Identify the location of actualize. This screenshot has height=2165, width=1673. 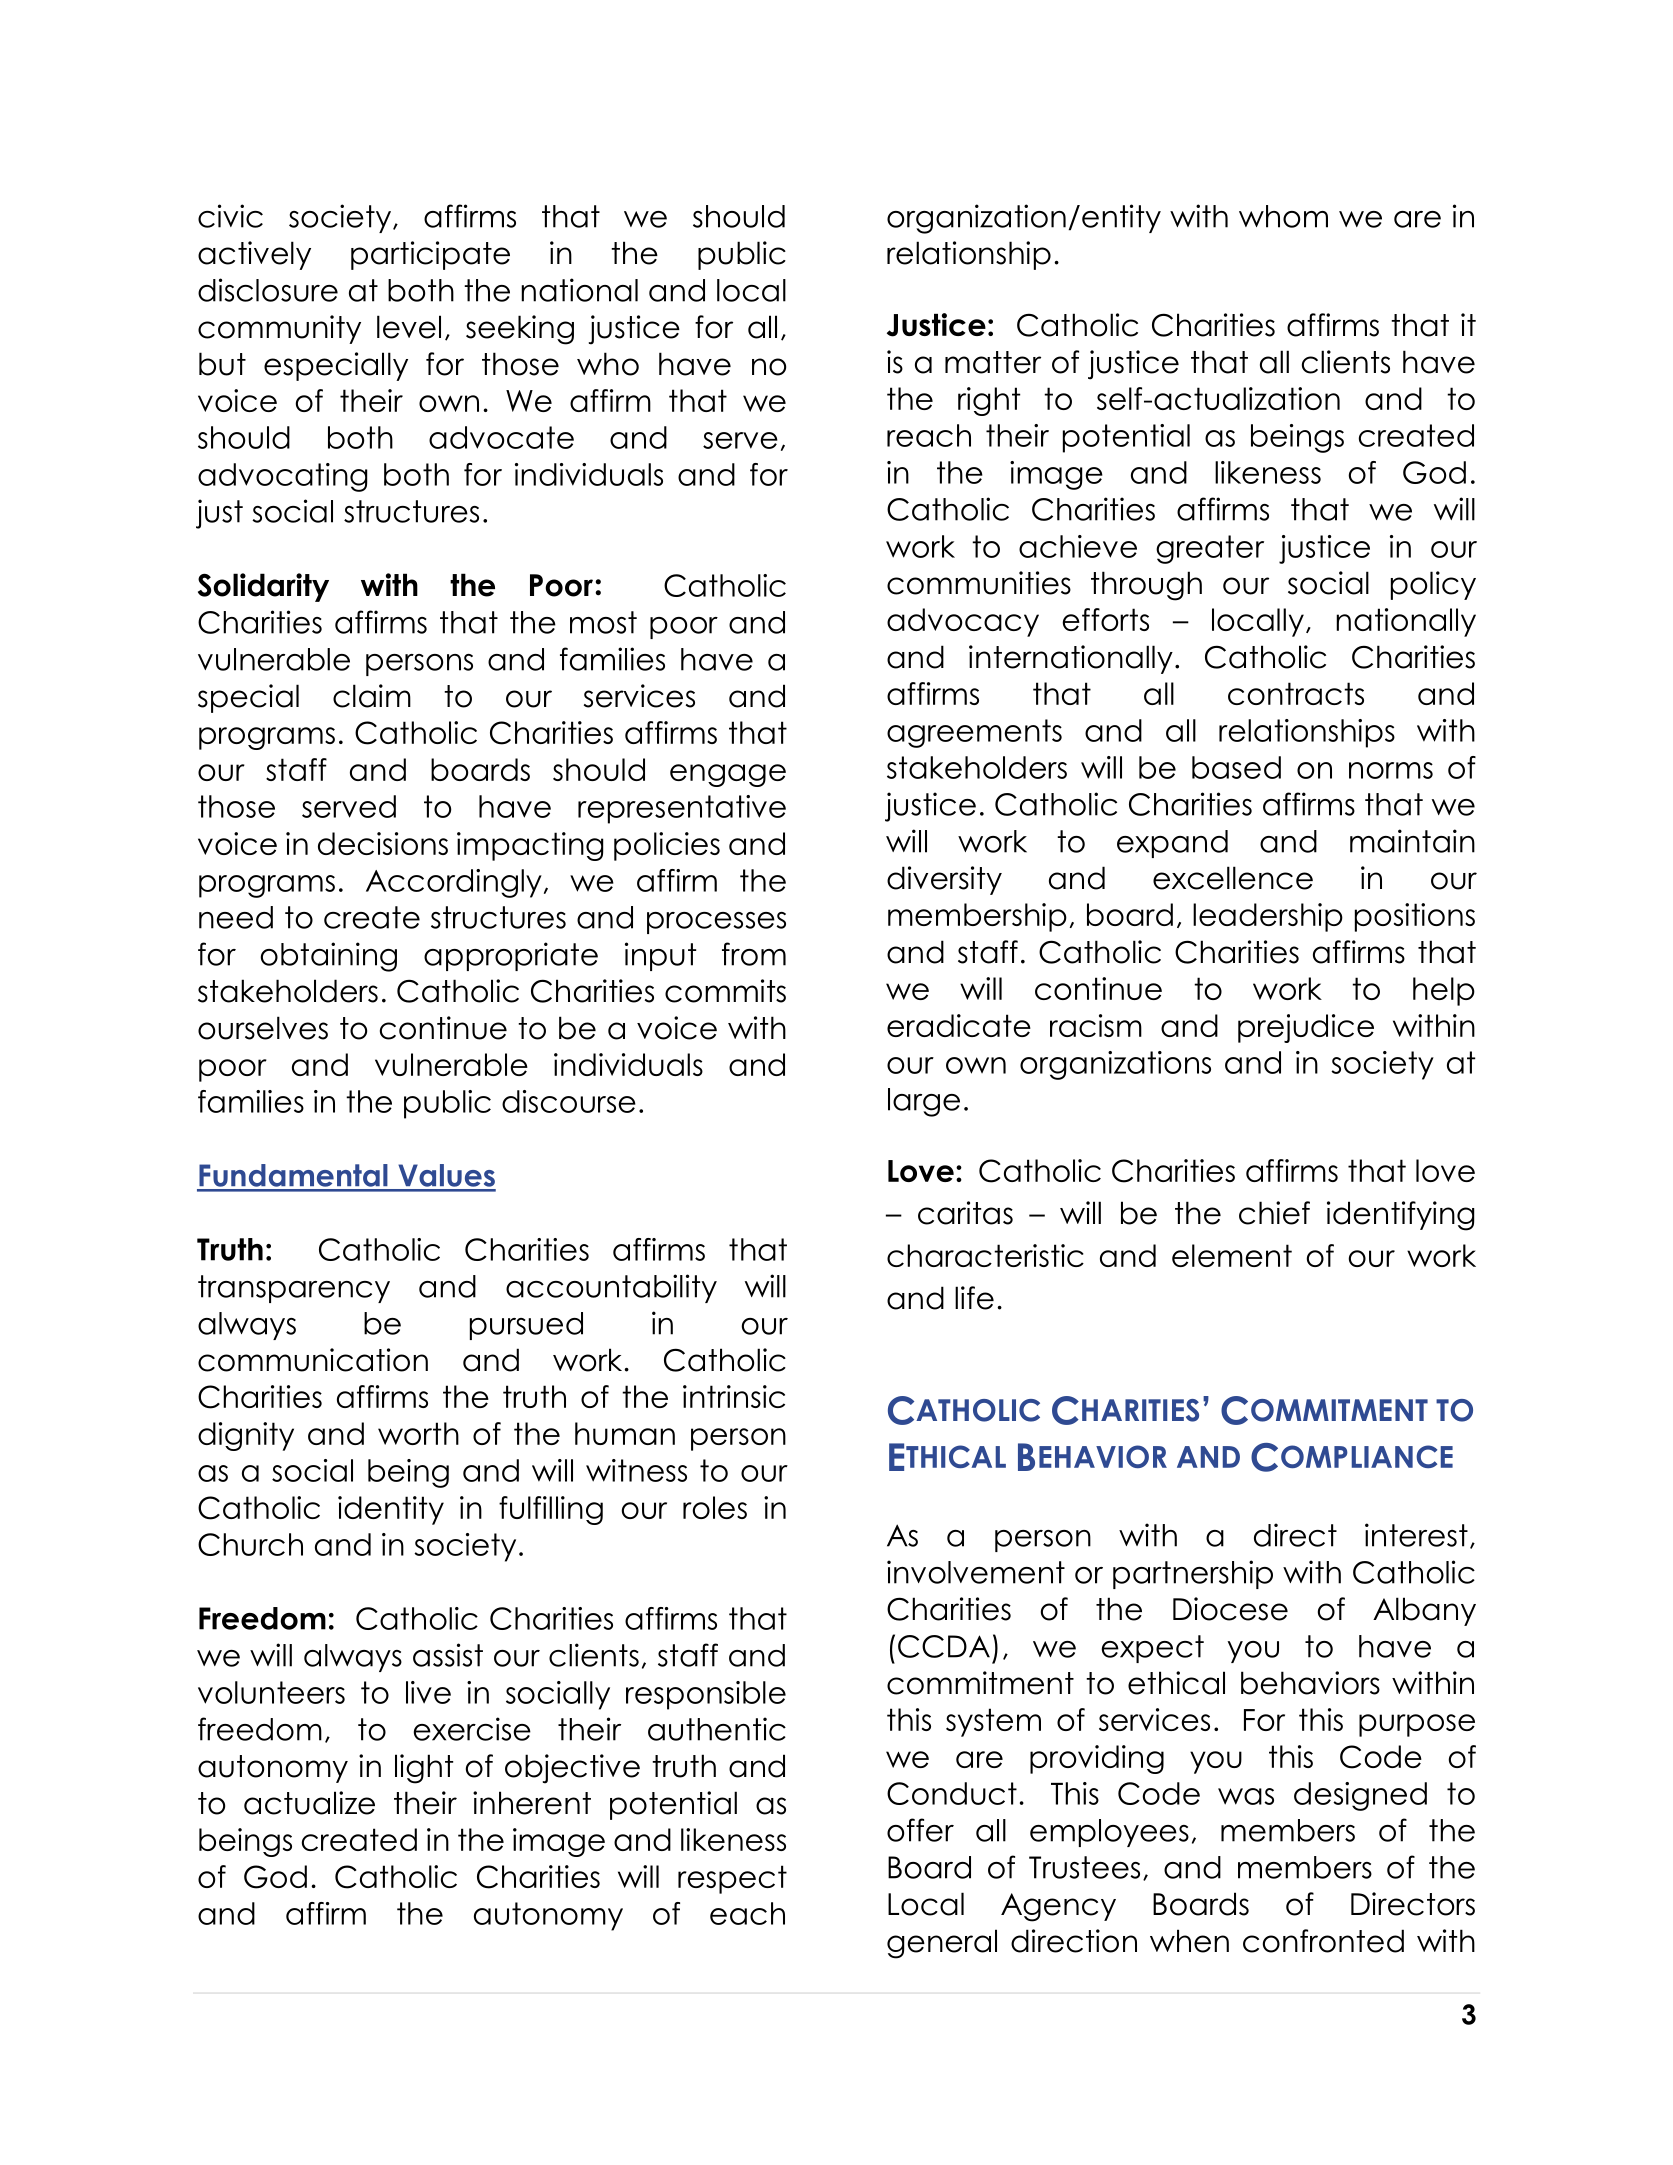
(309, 1803).
